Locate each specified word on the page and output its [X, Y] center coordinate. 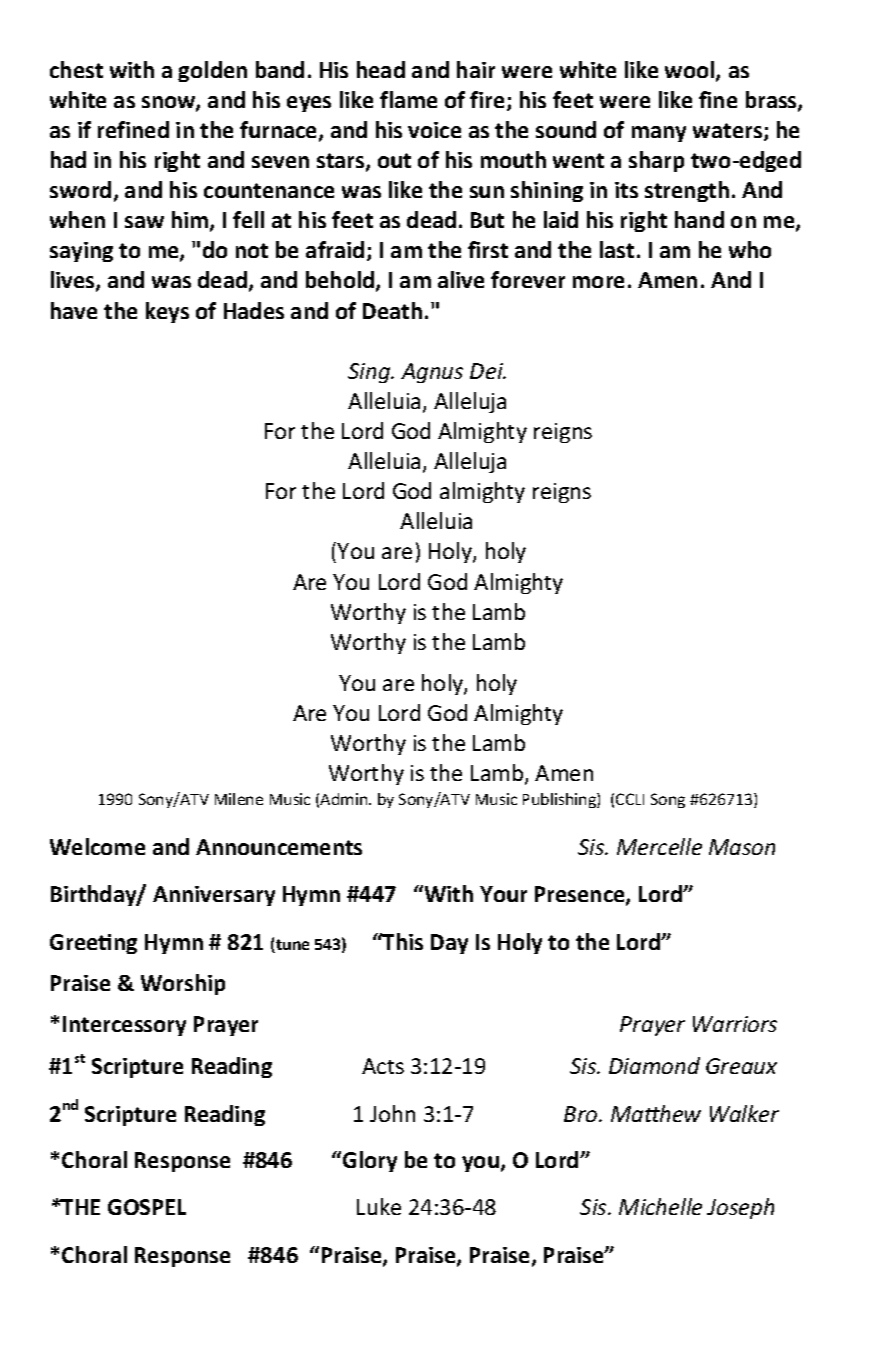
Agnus [432, 373]
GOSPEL [147, 1207]
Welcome [97, 846]
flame [408, 99]
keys [167, 312]
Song [668, 800]
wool [691, 71]
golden [212, 71]
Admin [345, 799]
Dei [488, 371]
